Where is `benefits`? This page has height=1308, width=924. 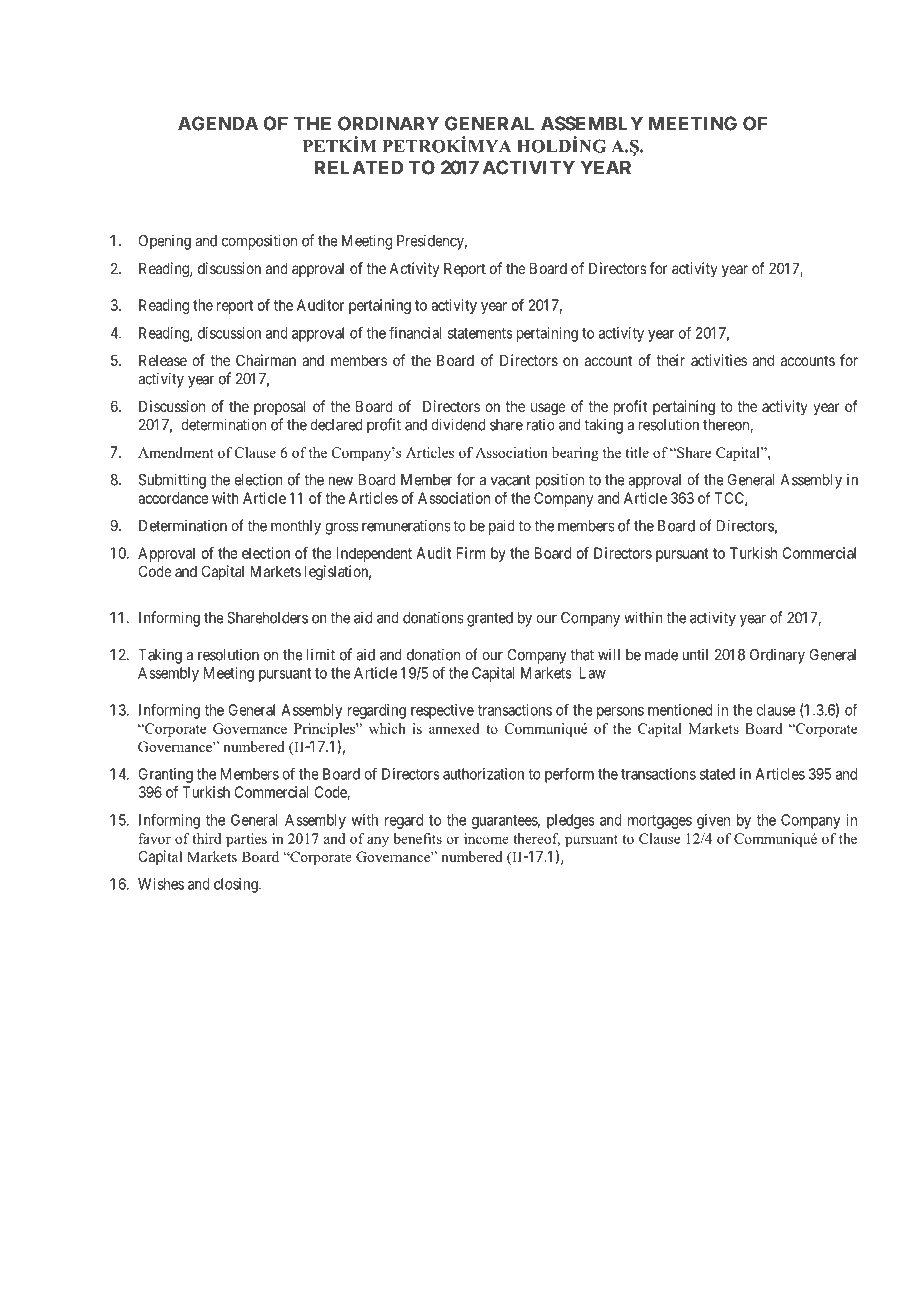
benefits is located at coordinates (417, 838).
